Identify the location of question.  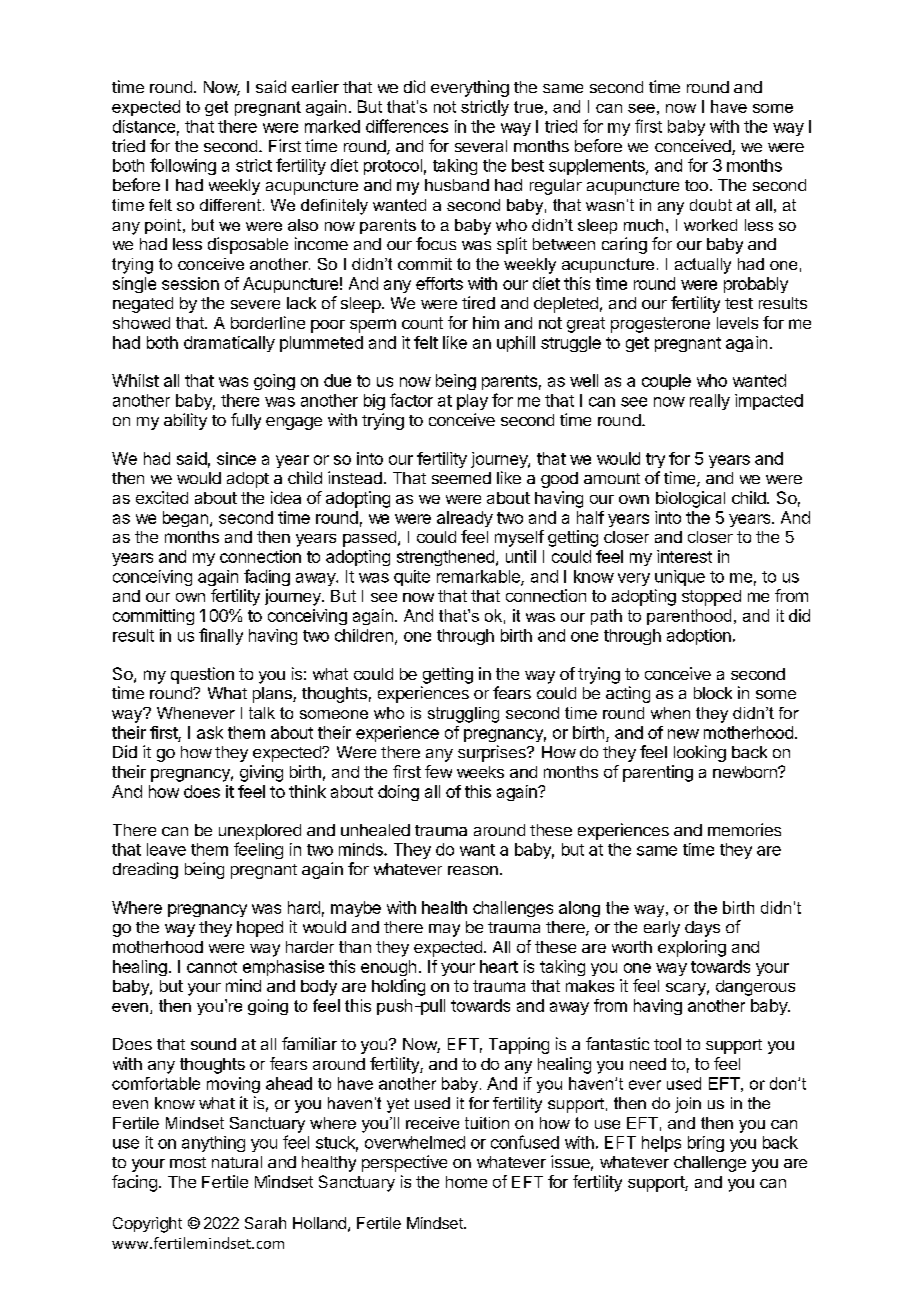
(202, 675).
